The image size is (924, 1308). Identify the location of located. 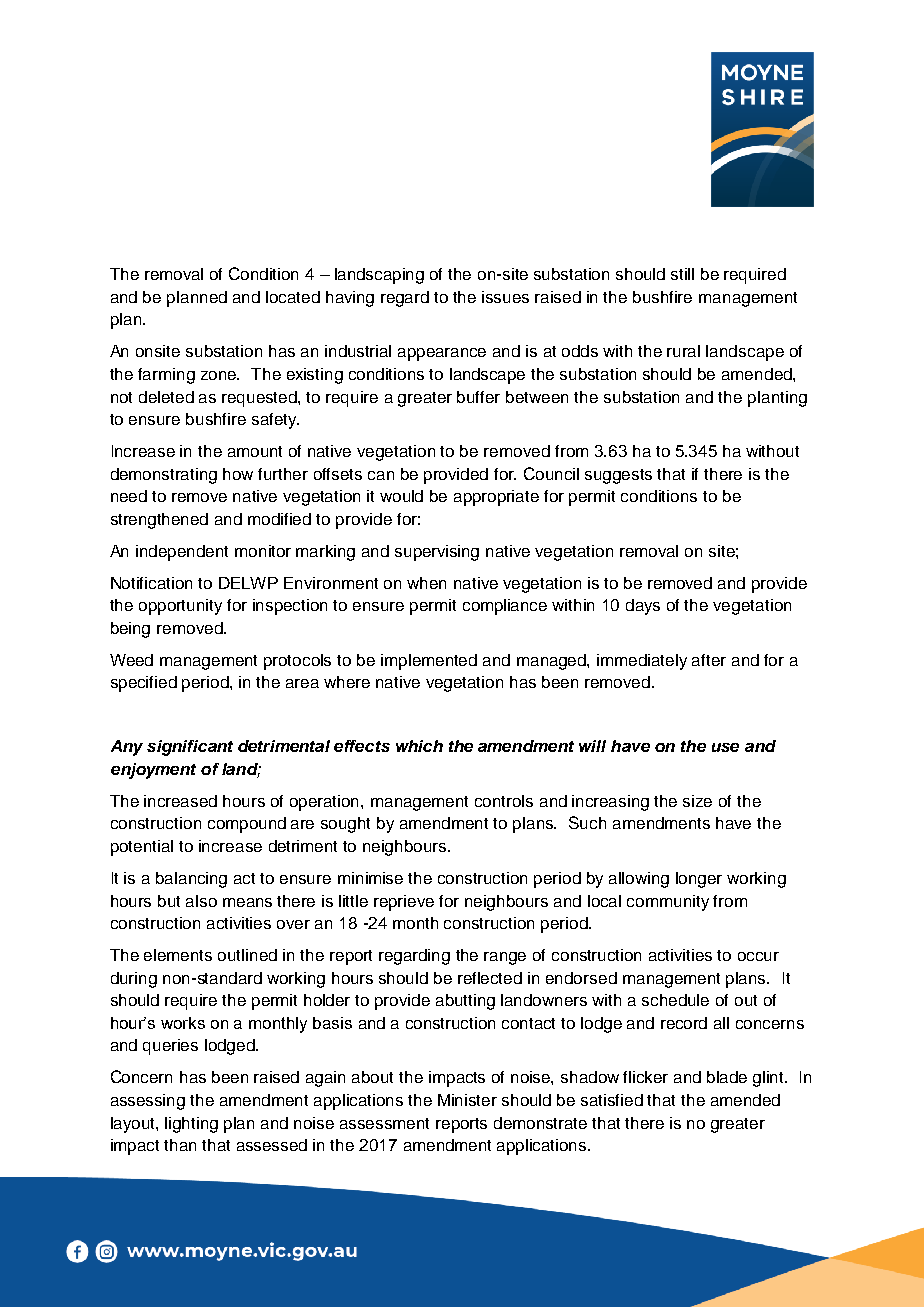
(293, 297).
